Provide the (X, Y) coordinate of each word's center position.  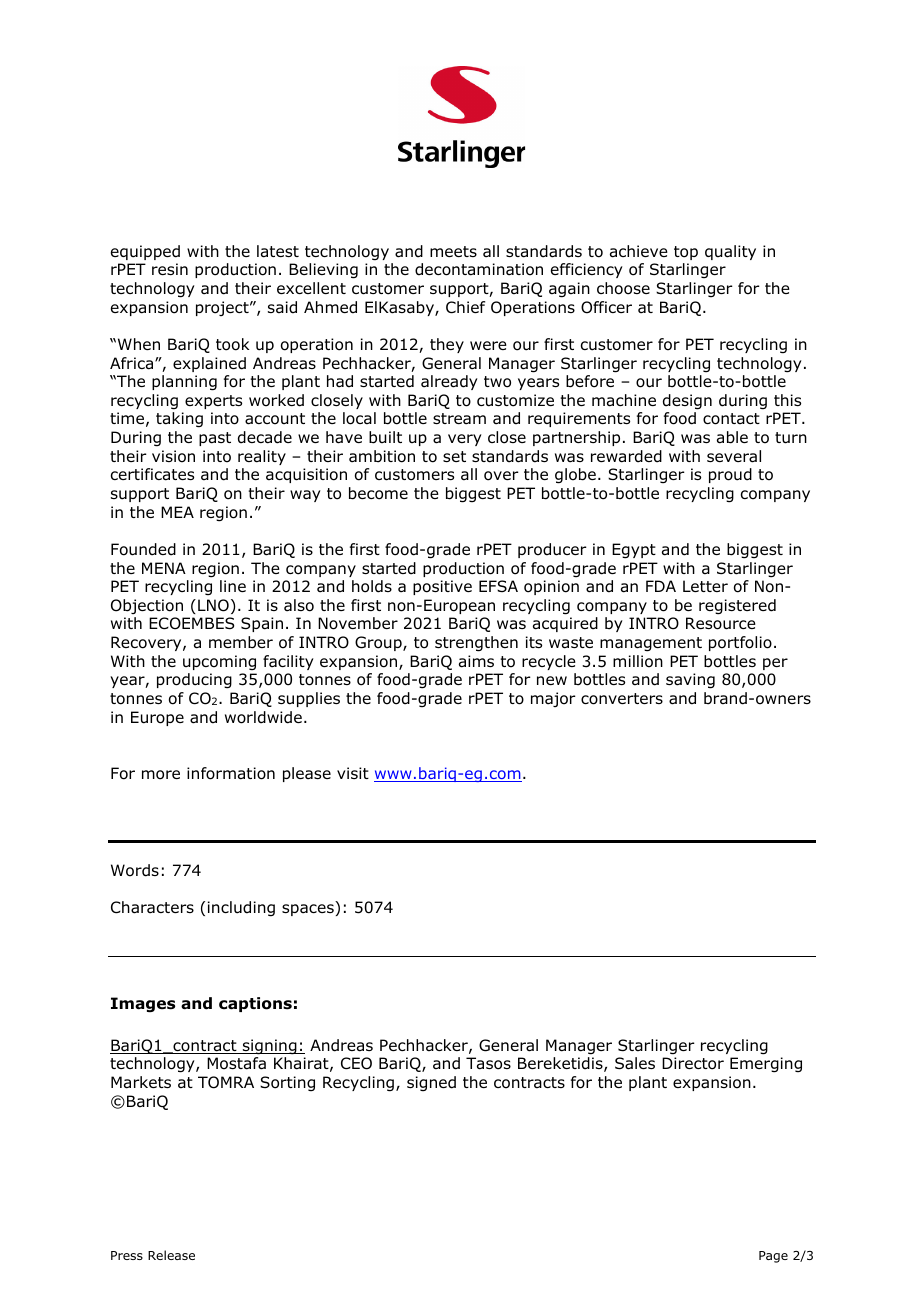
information (231, 773)
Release (171, 1255)
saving (690, 681)
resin (170, 269)
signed (431, 1083)
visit (353, 773)
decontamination (479, 269)
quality (730, 252)
